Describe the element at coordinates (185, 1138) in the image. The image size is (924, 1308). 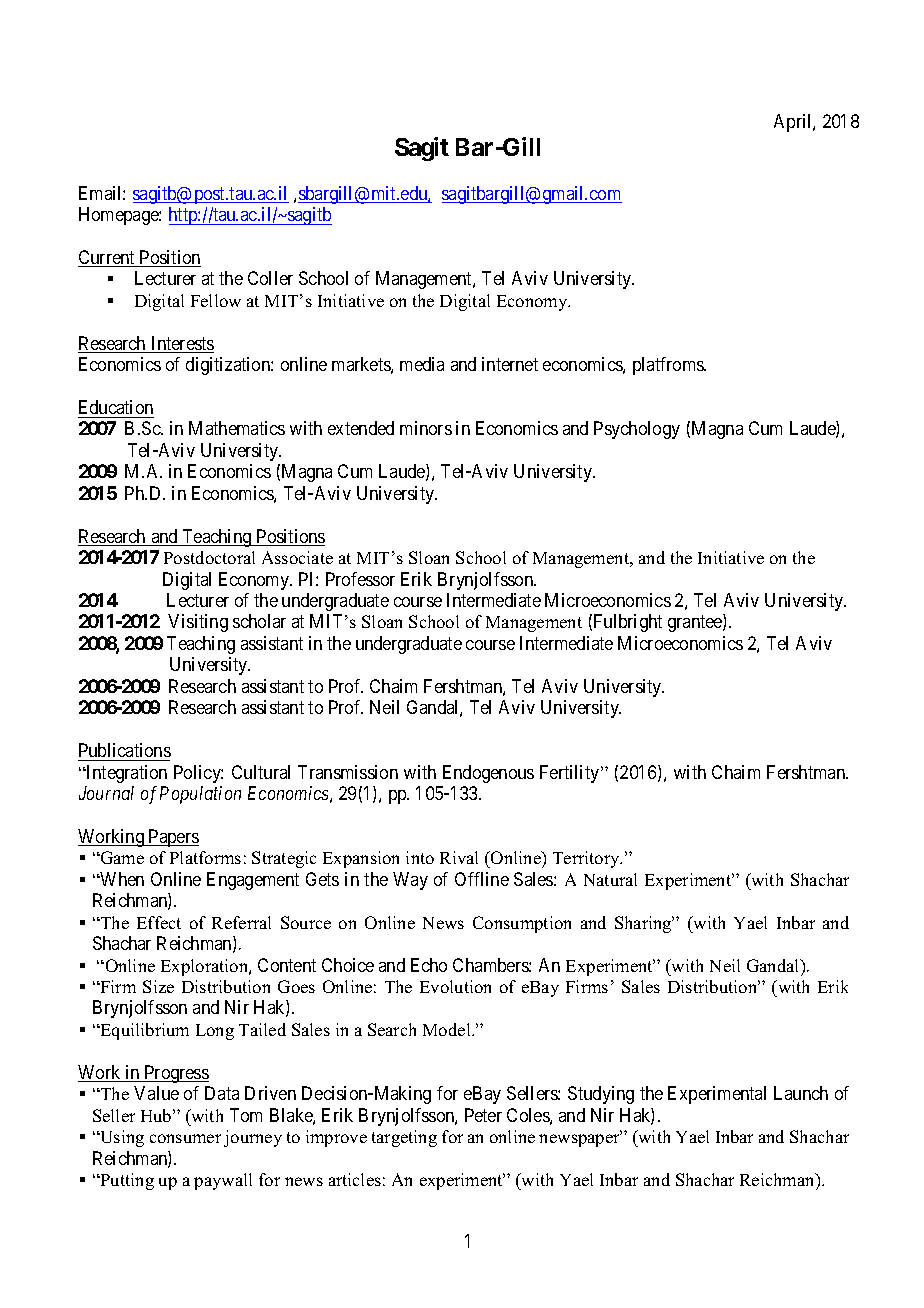
I see `consumer` at that location.
